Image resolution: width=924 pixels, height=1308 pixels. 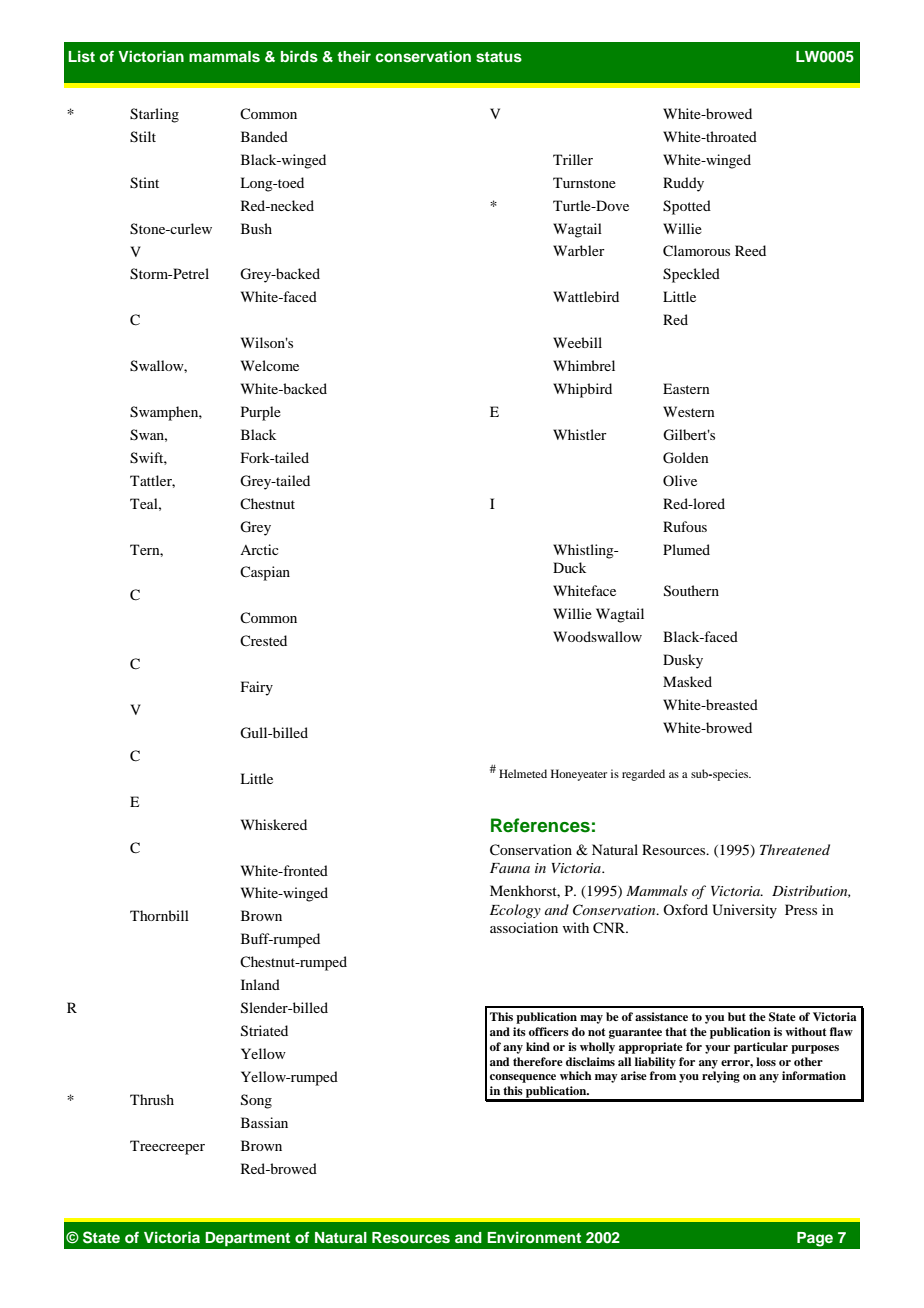 I want to click on Golden, so click(x=686, y=458).
